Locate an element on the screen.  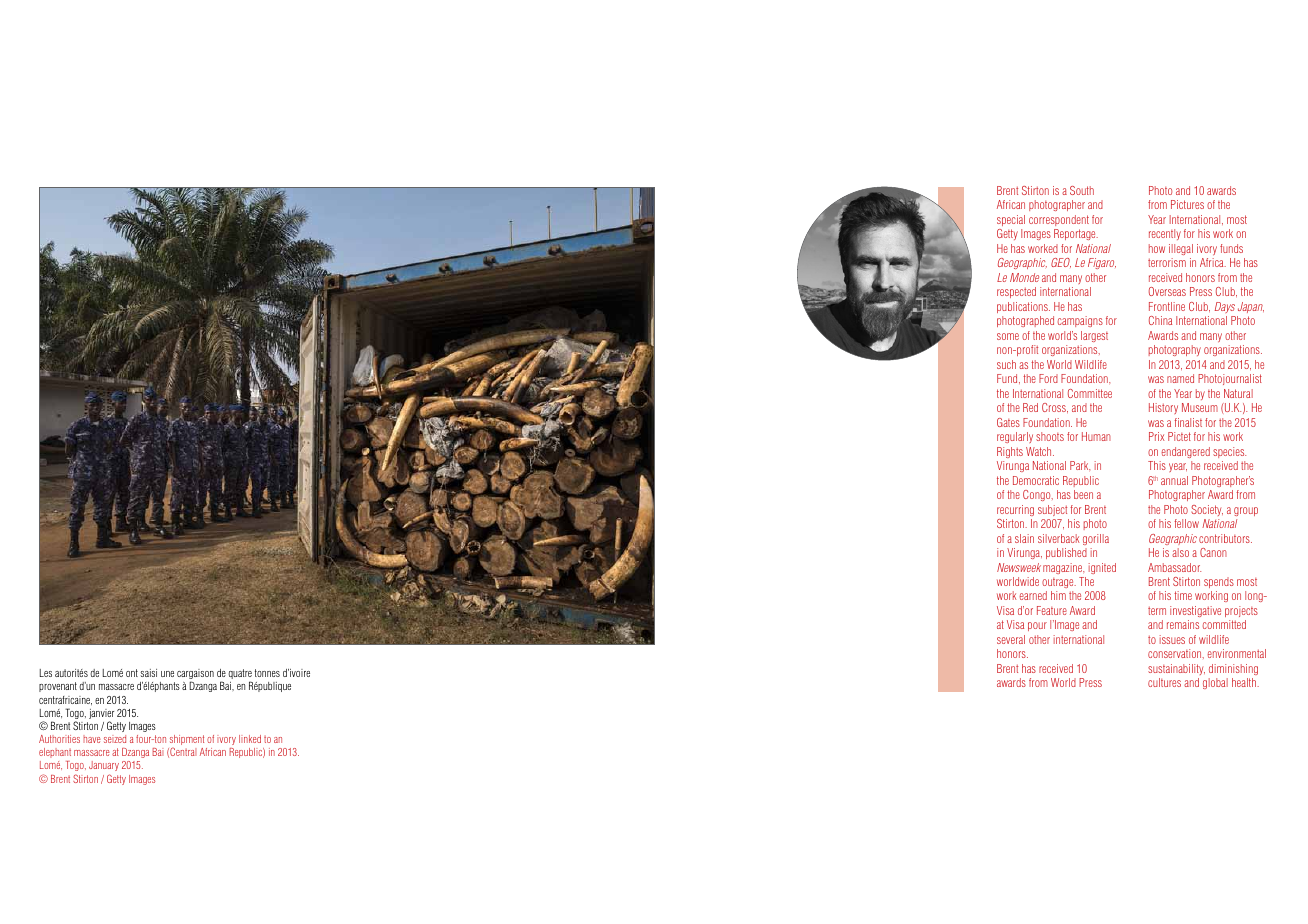
South is located at coordinates (1082, 190).
